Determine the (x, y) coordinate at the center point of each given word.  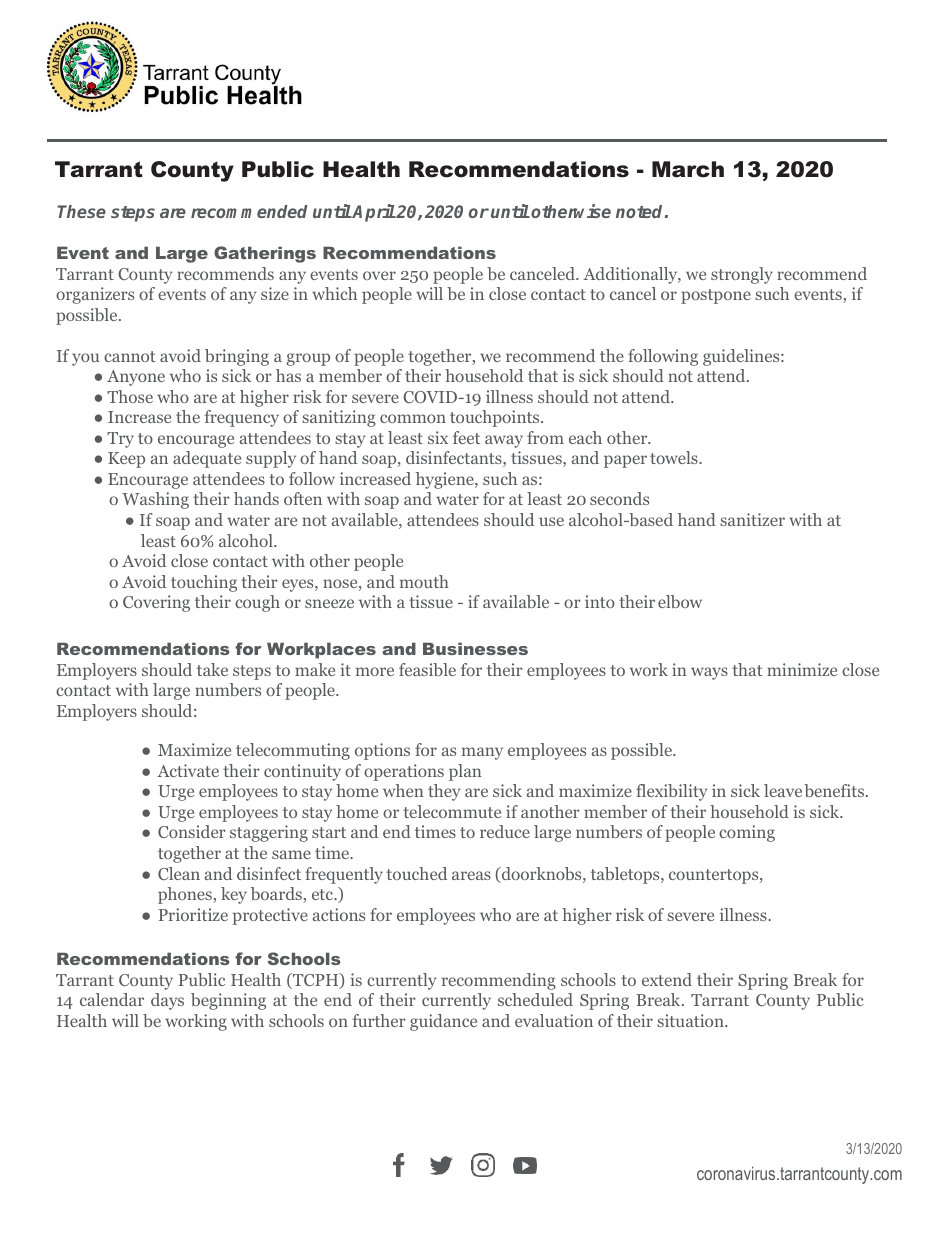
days (167, 1001)
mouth (424, 581)
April (373, 213)
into (600, 601)
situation (691, 1020)
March (688, 169)
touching (204, 583)
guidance (443, 1022)
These (82, 211)
